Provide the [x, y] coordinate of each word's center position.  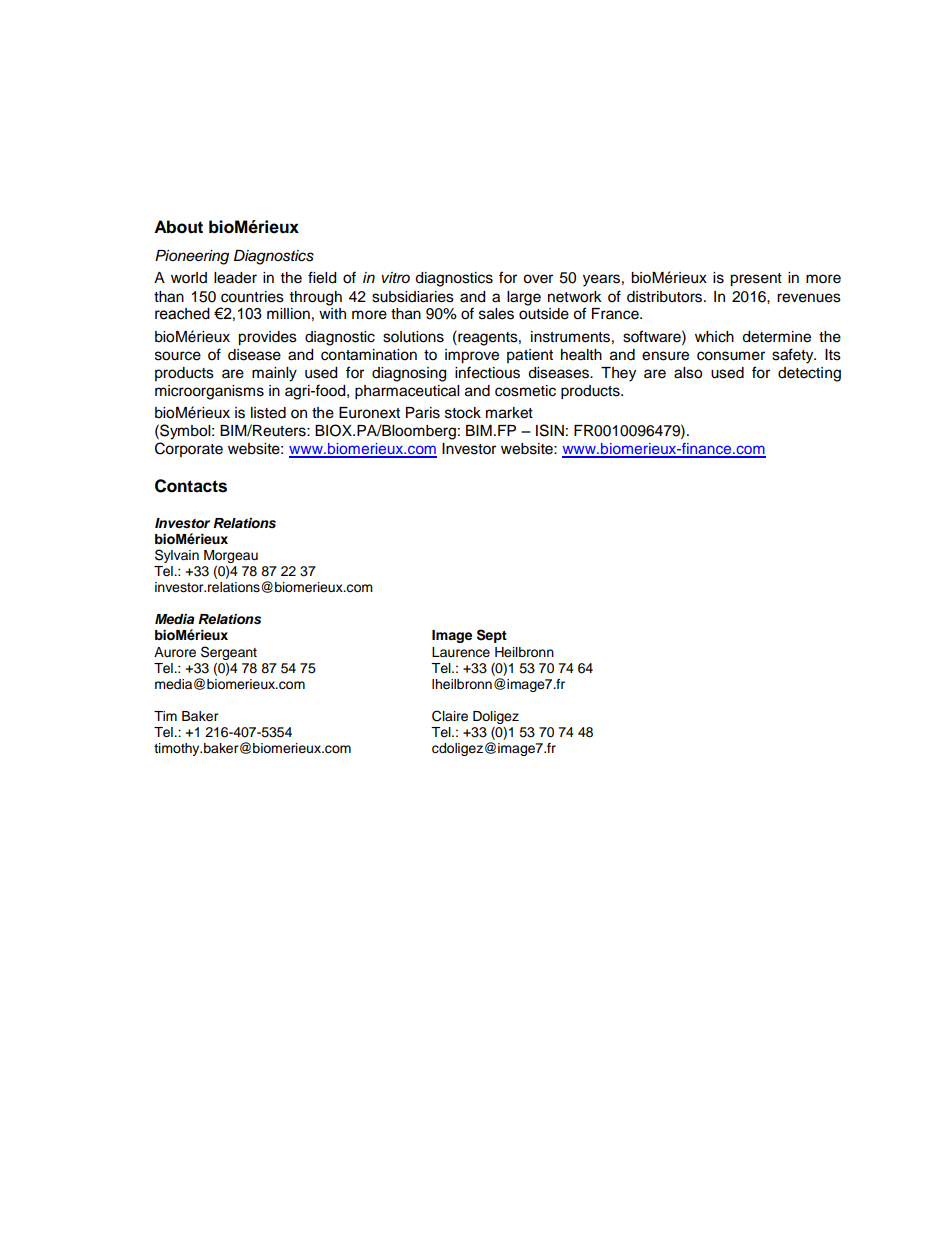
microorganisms [209, 392]
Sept [492, 636]
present [756, 280]
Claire [450, 716]
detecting [809, 374]
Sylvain [177, 556]
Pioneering [192, 257]
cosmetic [525, 391]
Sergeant [229, 653]
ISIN [550, 430]
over [538, 279]
